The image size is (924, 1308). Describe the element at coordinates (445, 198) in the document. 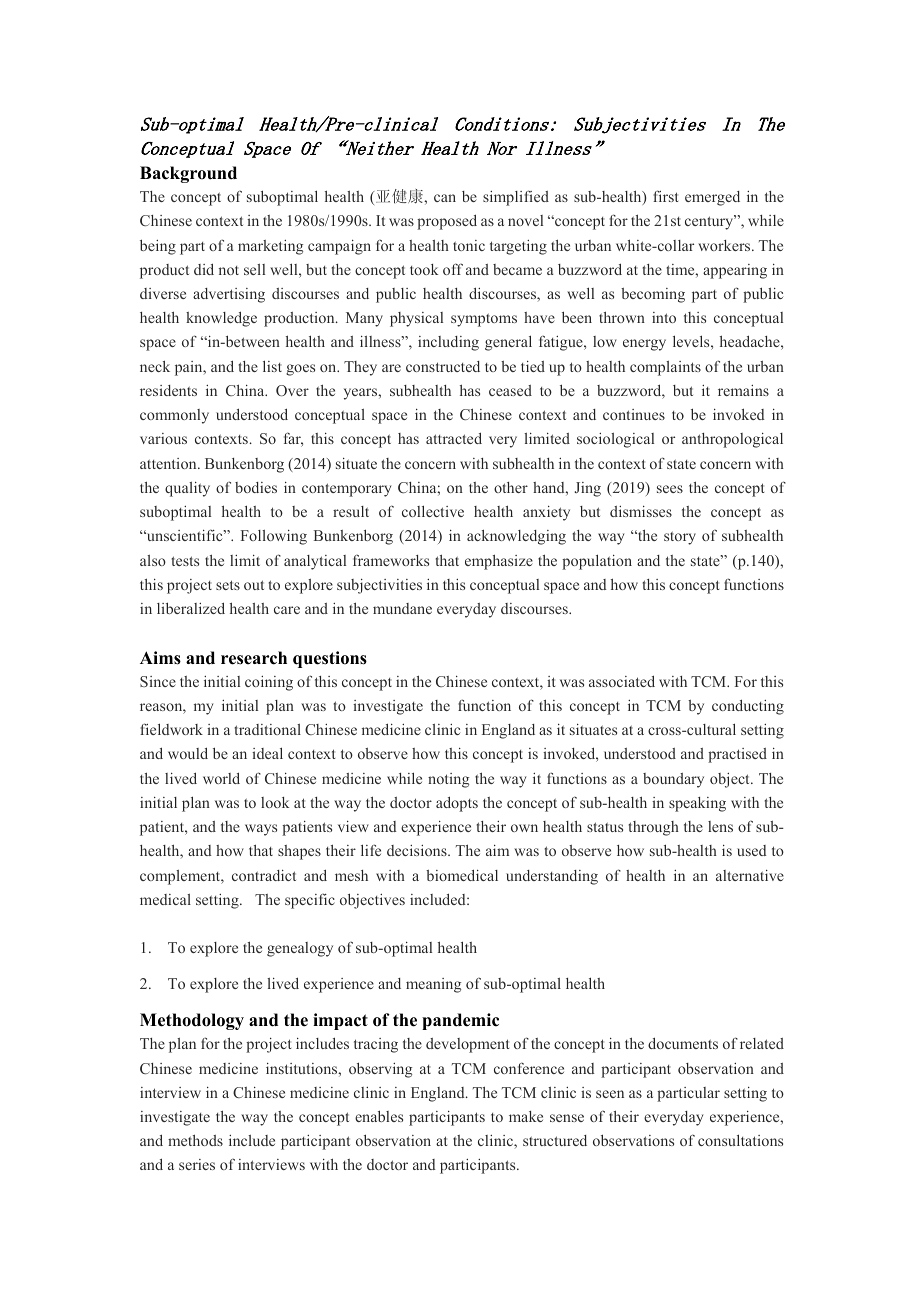

I see `can` at that location.
